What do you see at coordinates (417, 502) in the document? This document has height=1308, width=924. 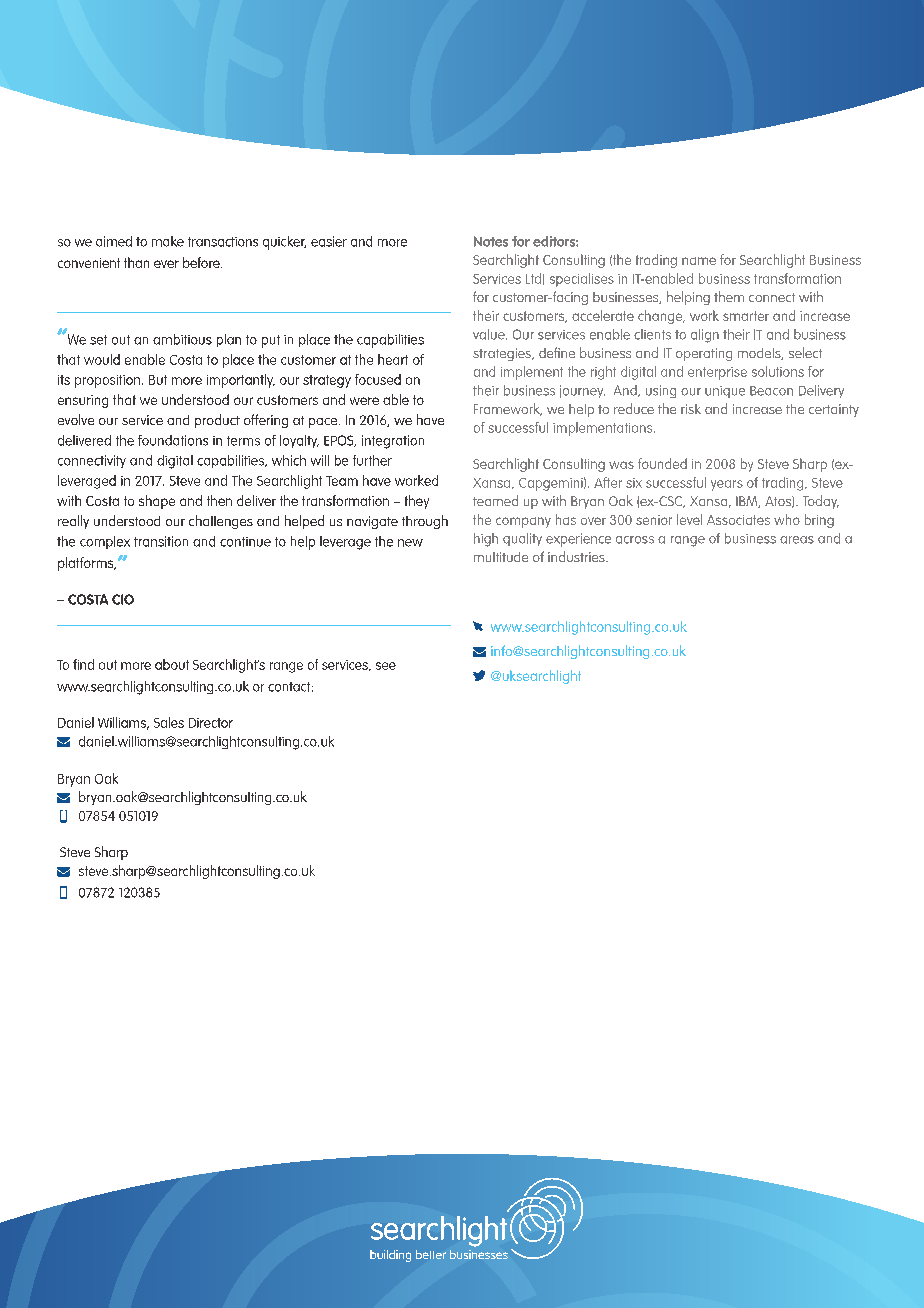 I see `they` at bounding box center [417, 502].
